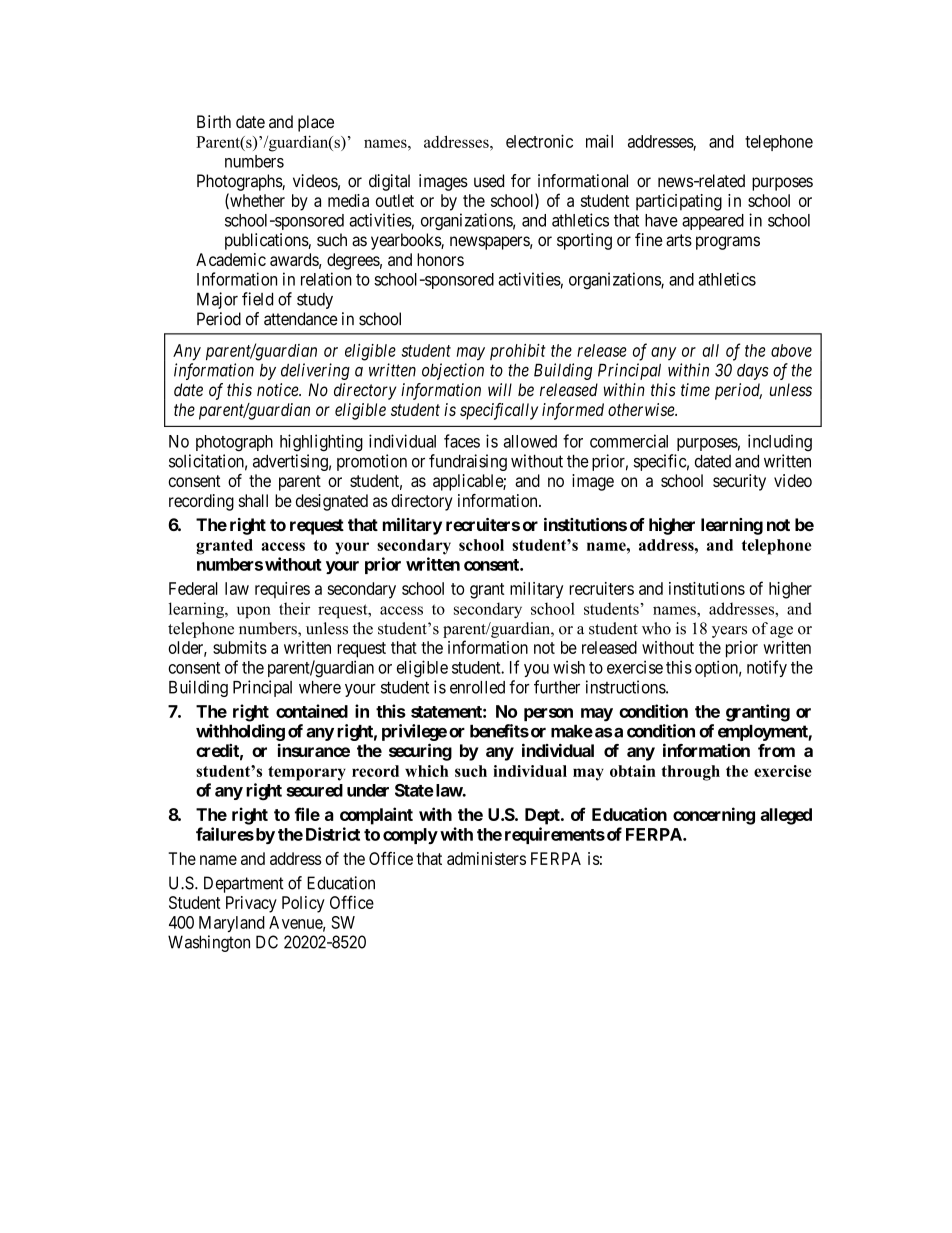 This screenshot has height=1233, width=952. What do you see at coordinates (316, 123) in the screenshot?
I see `place` at bounding box center [316, 123].
